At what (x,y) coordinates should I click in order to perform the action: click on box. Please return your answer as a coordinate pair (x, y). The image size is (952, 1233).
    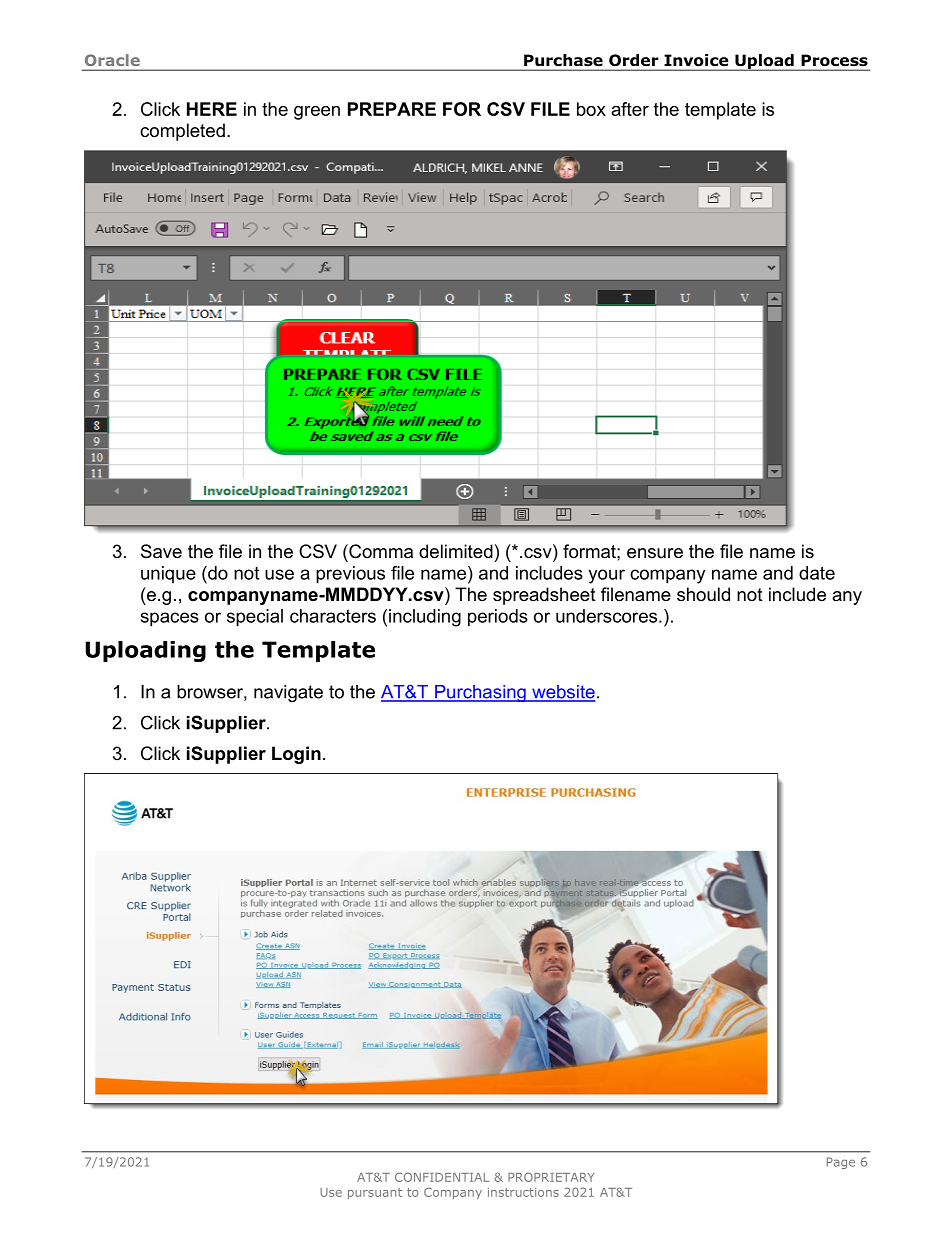
    Looking at the image, I should click on (591, 109).
